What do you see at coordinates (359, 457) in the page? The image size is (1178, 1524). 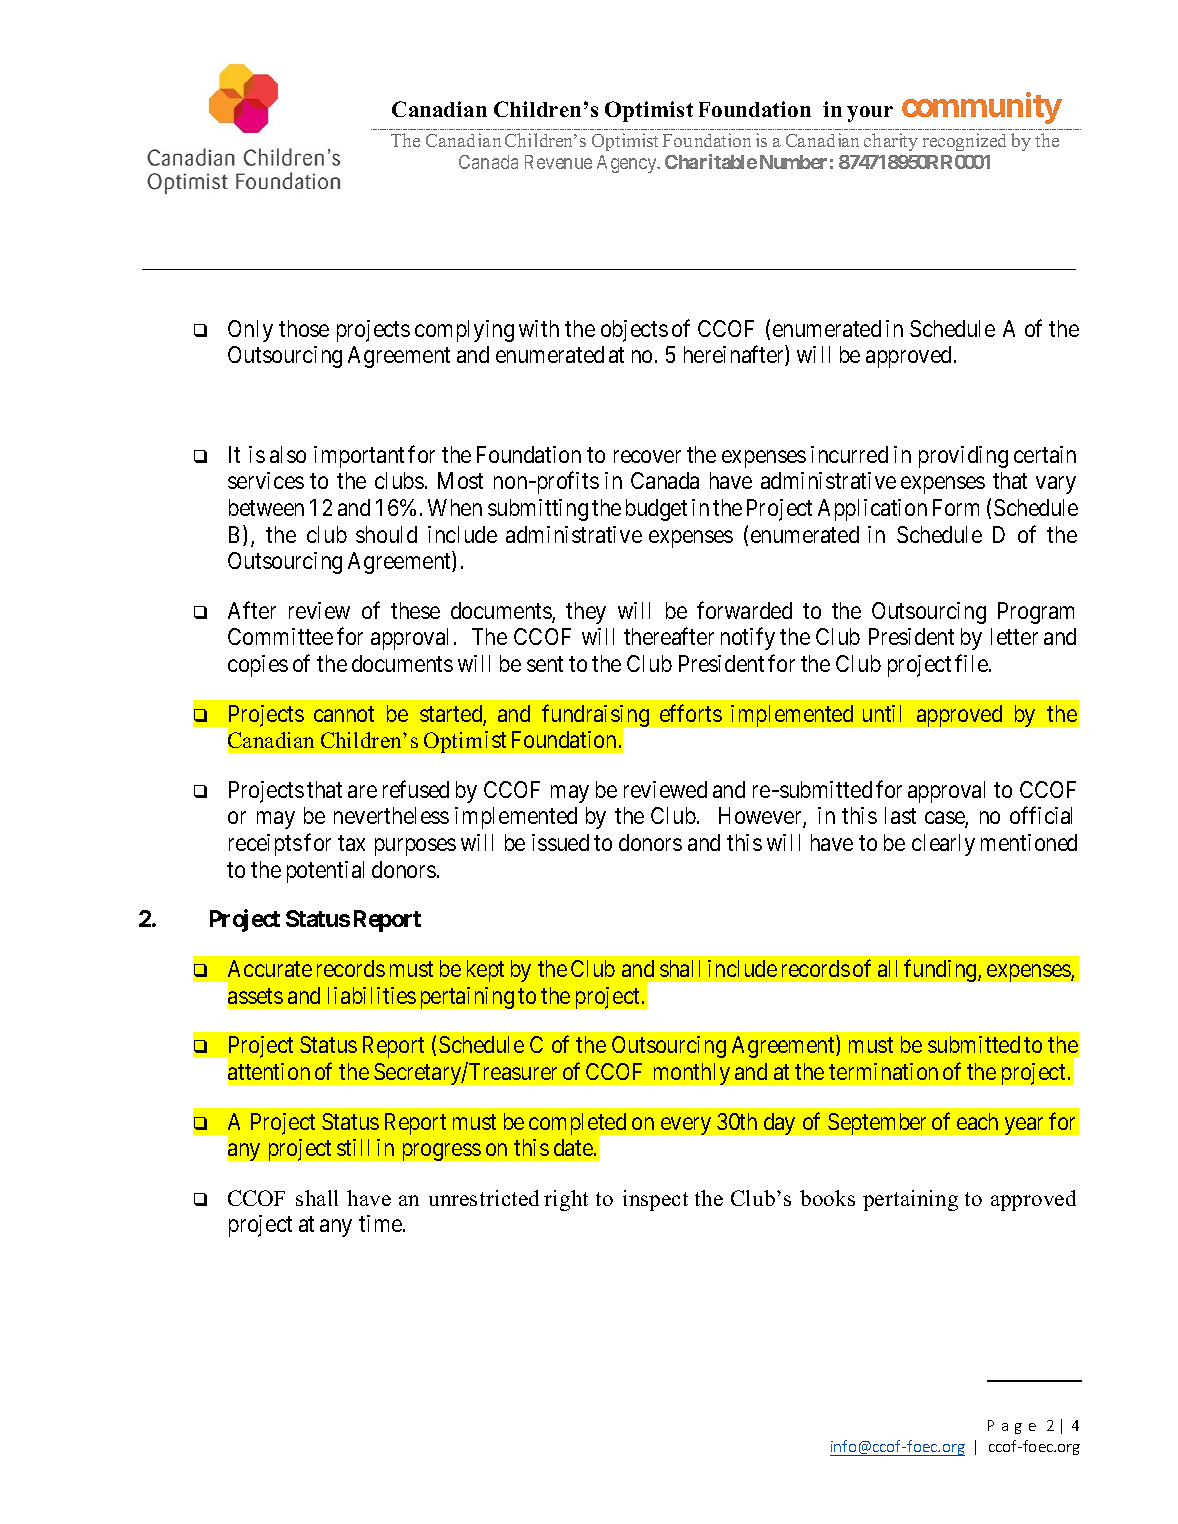 I see `important` at bounding box center [359, 457].
